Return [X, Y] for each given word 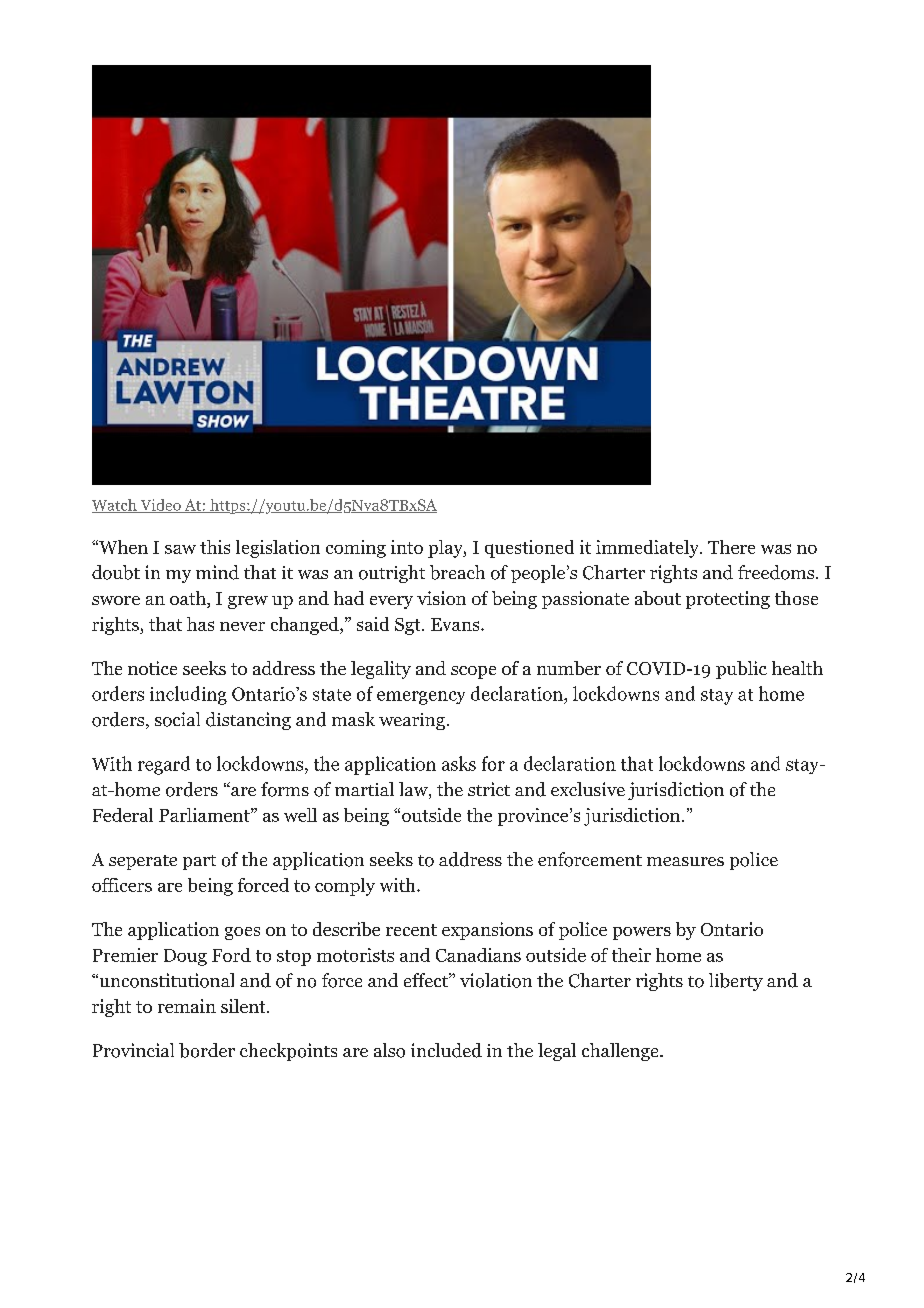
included [446, 1050]
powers [642, 933]
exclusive [588, 789]
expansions [487, 931]
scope [473, 672]
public [741, 670]
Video [160, 506]
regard [164, 765]
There [731, 547]
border [207, 1050]
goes [242, 933]
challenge [621, 1052]
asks [459, 763]
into [407, 547]
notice [152, 668]
